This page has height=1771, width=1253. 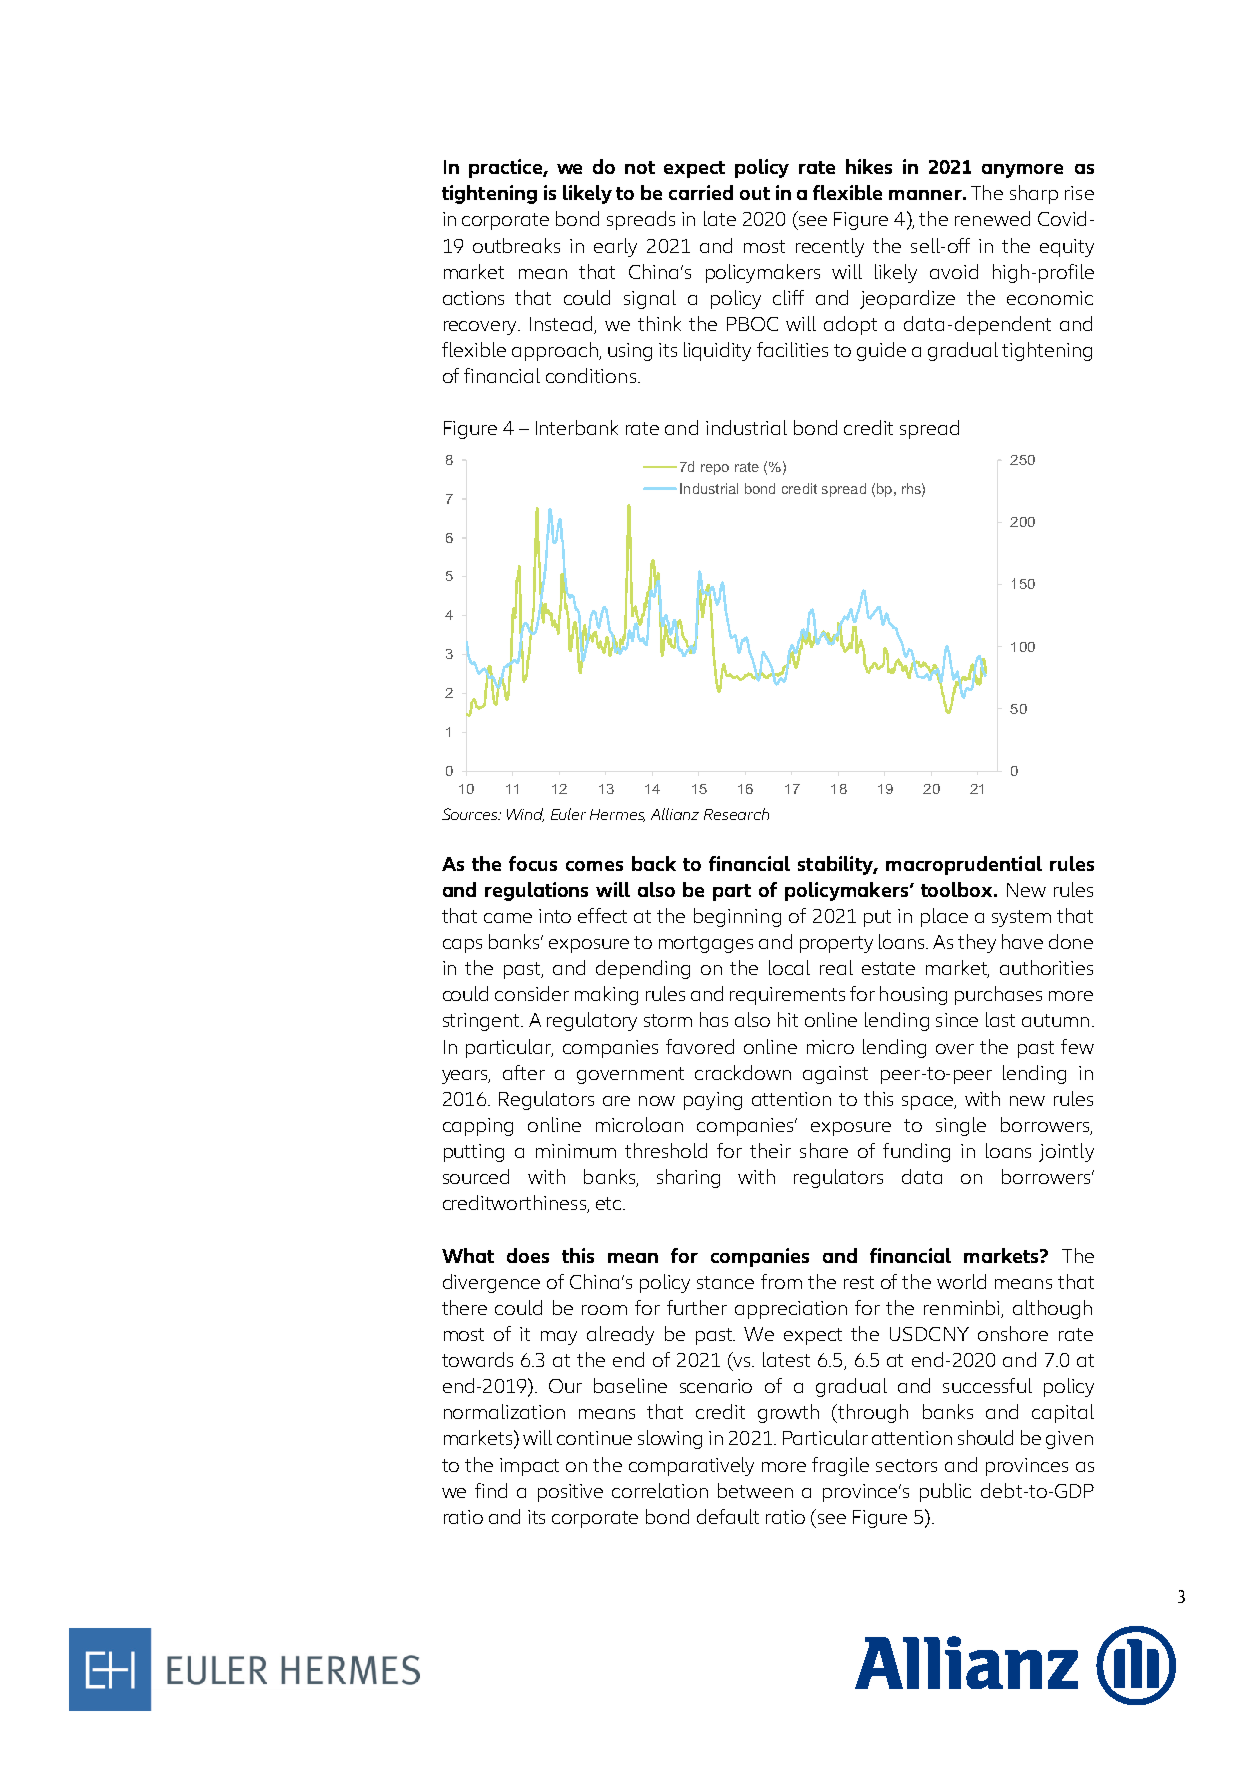 I want to click on focus, so click(x=533, y=863).
